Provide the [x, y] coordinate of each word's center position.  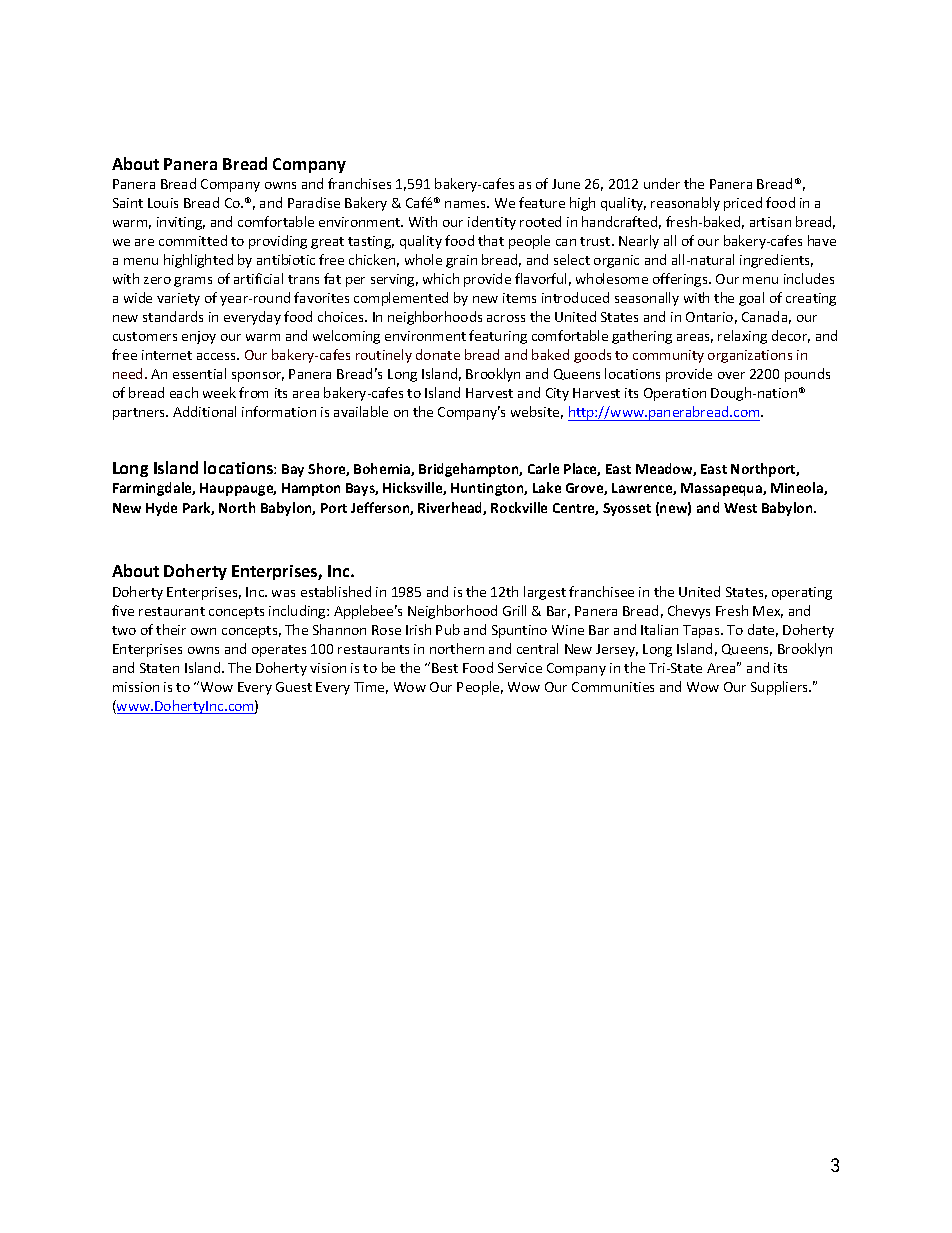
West [740, 508]
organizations [750, 356]
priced [743, 204]
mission [136, 687]
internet [167, 355]
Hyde [161, 509]
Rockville [519, 507]
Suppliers [781, 688]
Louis [163, 203]
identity [492, 223]
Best [445, 668]
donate [438, 354]
